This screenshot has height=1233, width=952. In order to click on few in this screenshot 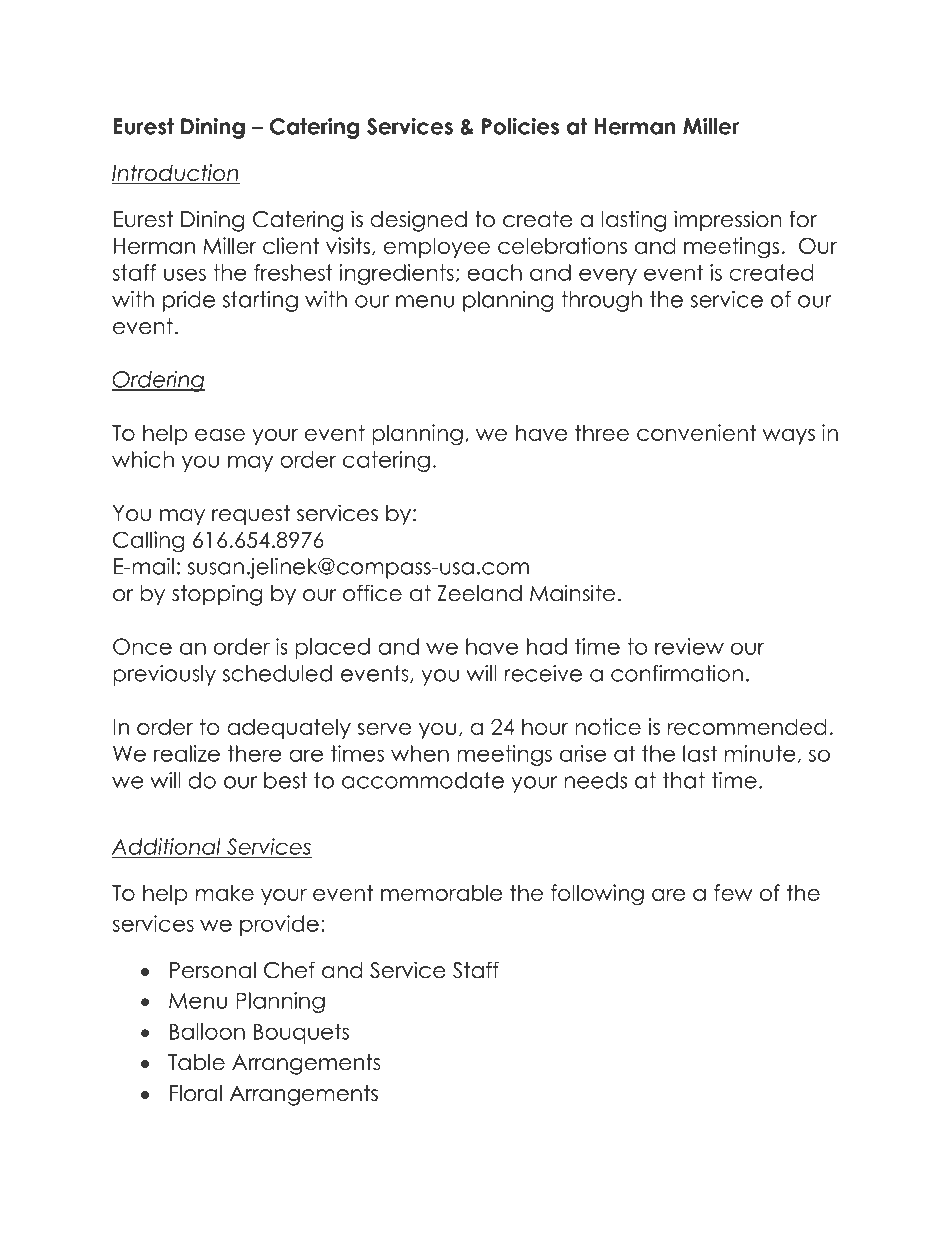, I will do `click(733, 892)`.
